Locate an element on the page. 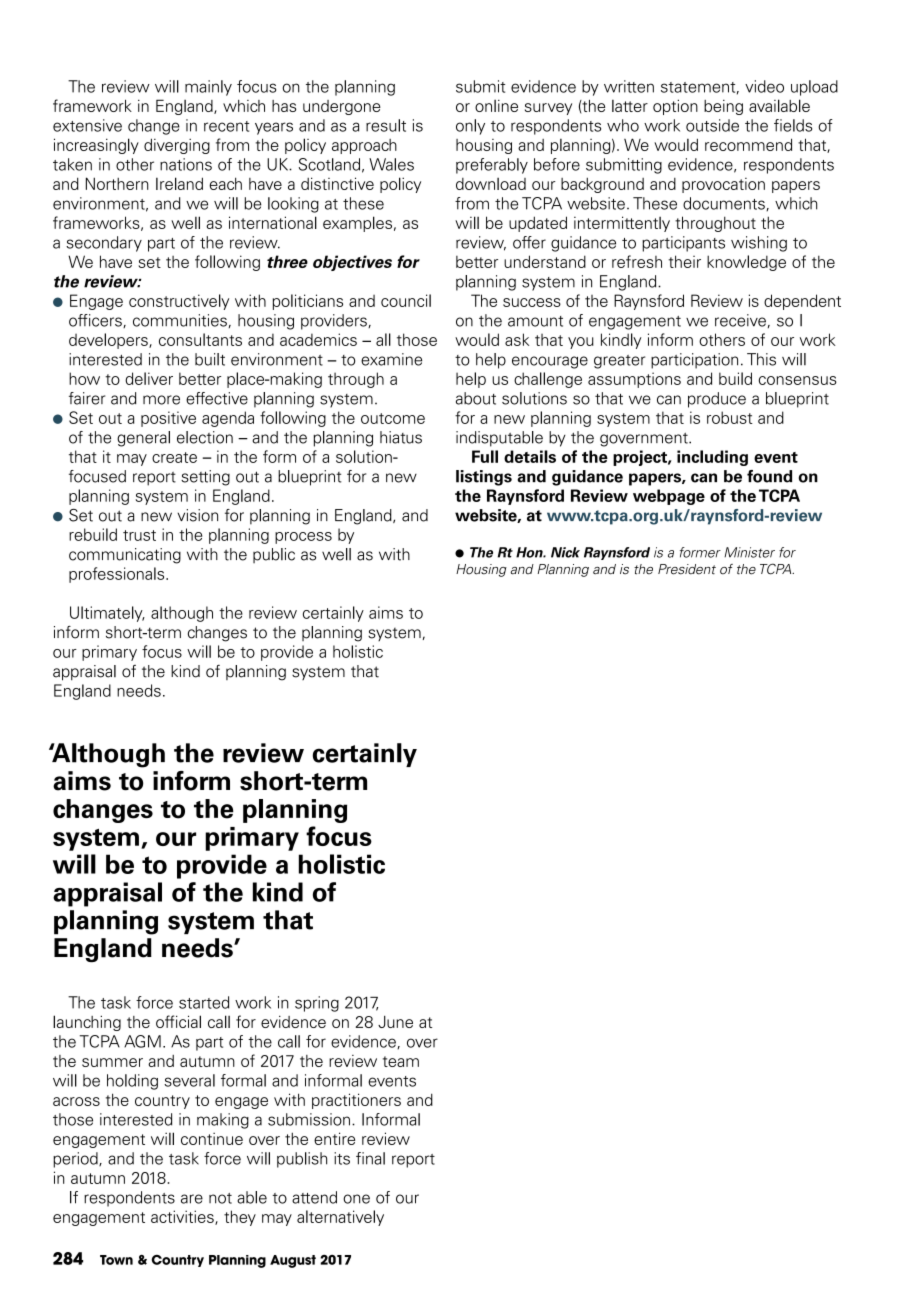 The height and width of the document is (1316, 906). webpage is located at coordinates (669, 497).
